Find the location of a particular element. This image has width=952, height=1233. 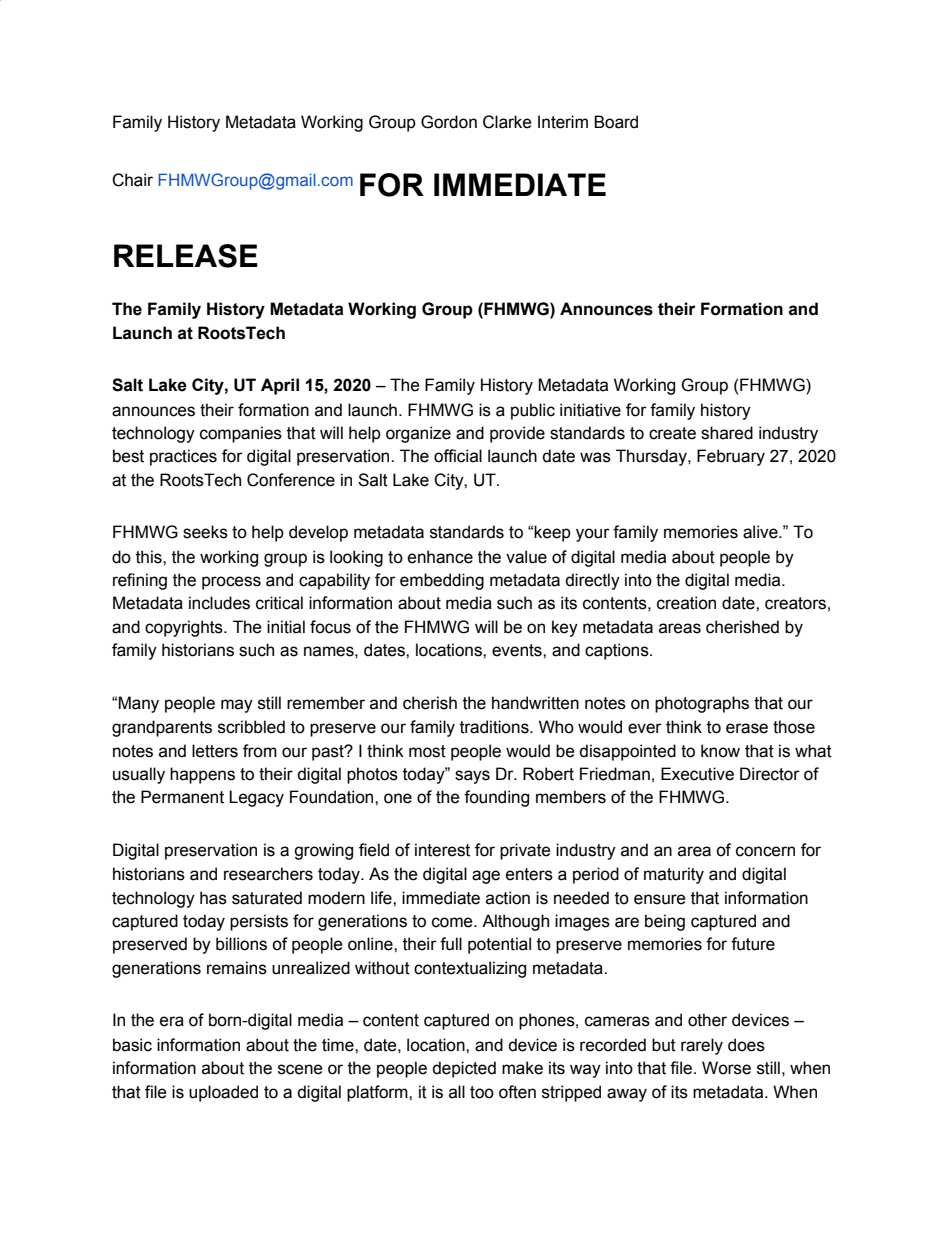

Chair is located at coordinates (132, 180).
